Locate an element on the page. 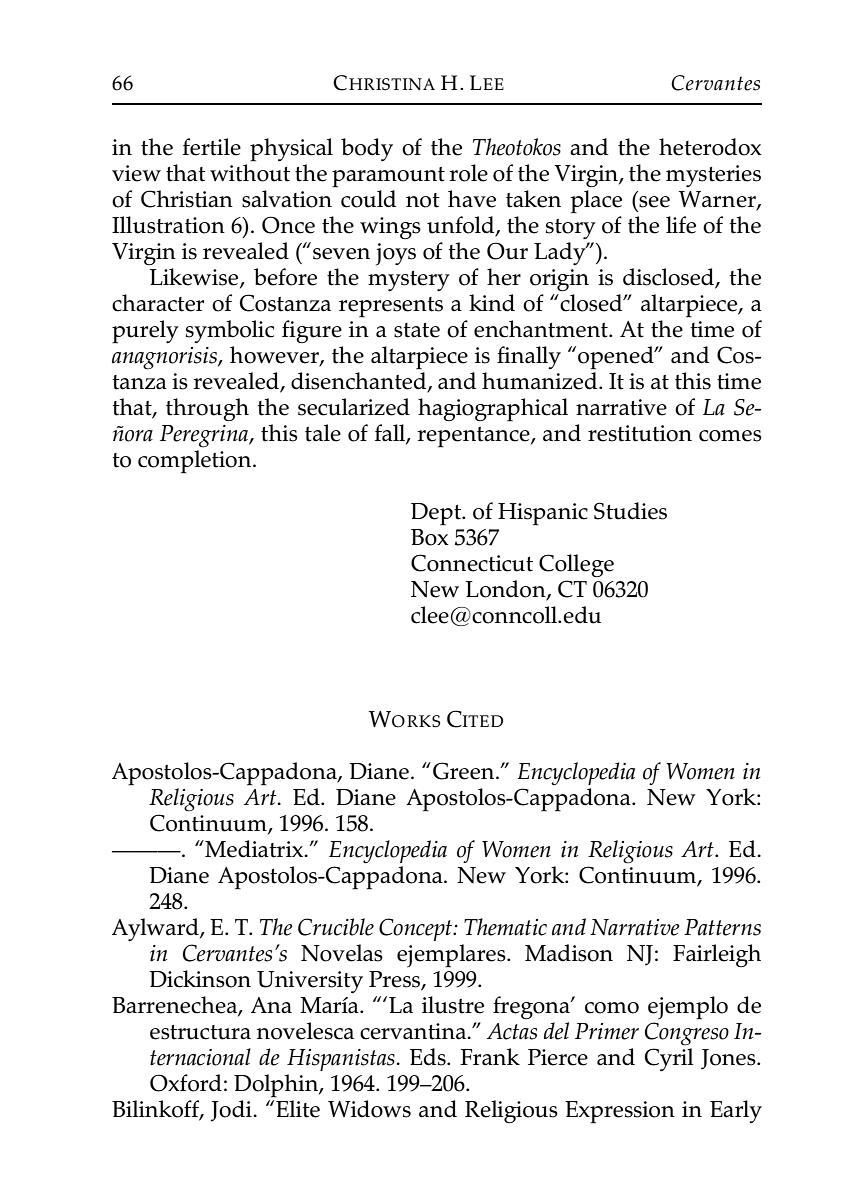 This document has height=1195, width=859. role is located at coordinates (468, 173).
